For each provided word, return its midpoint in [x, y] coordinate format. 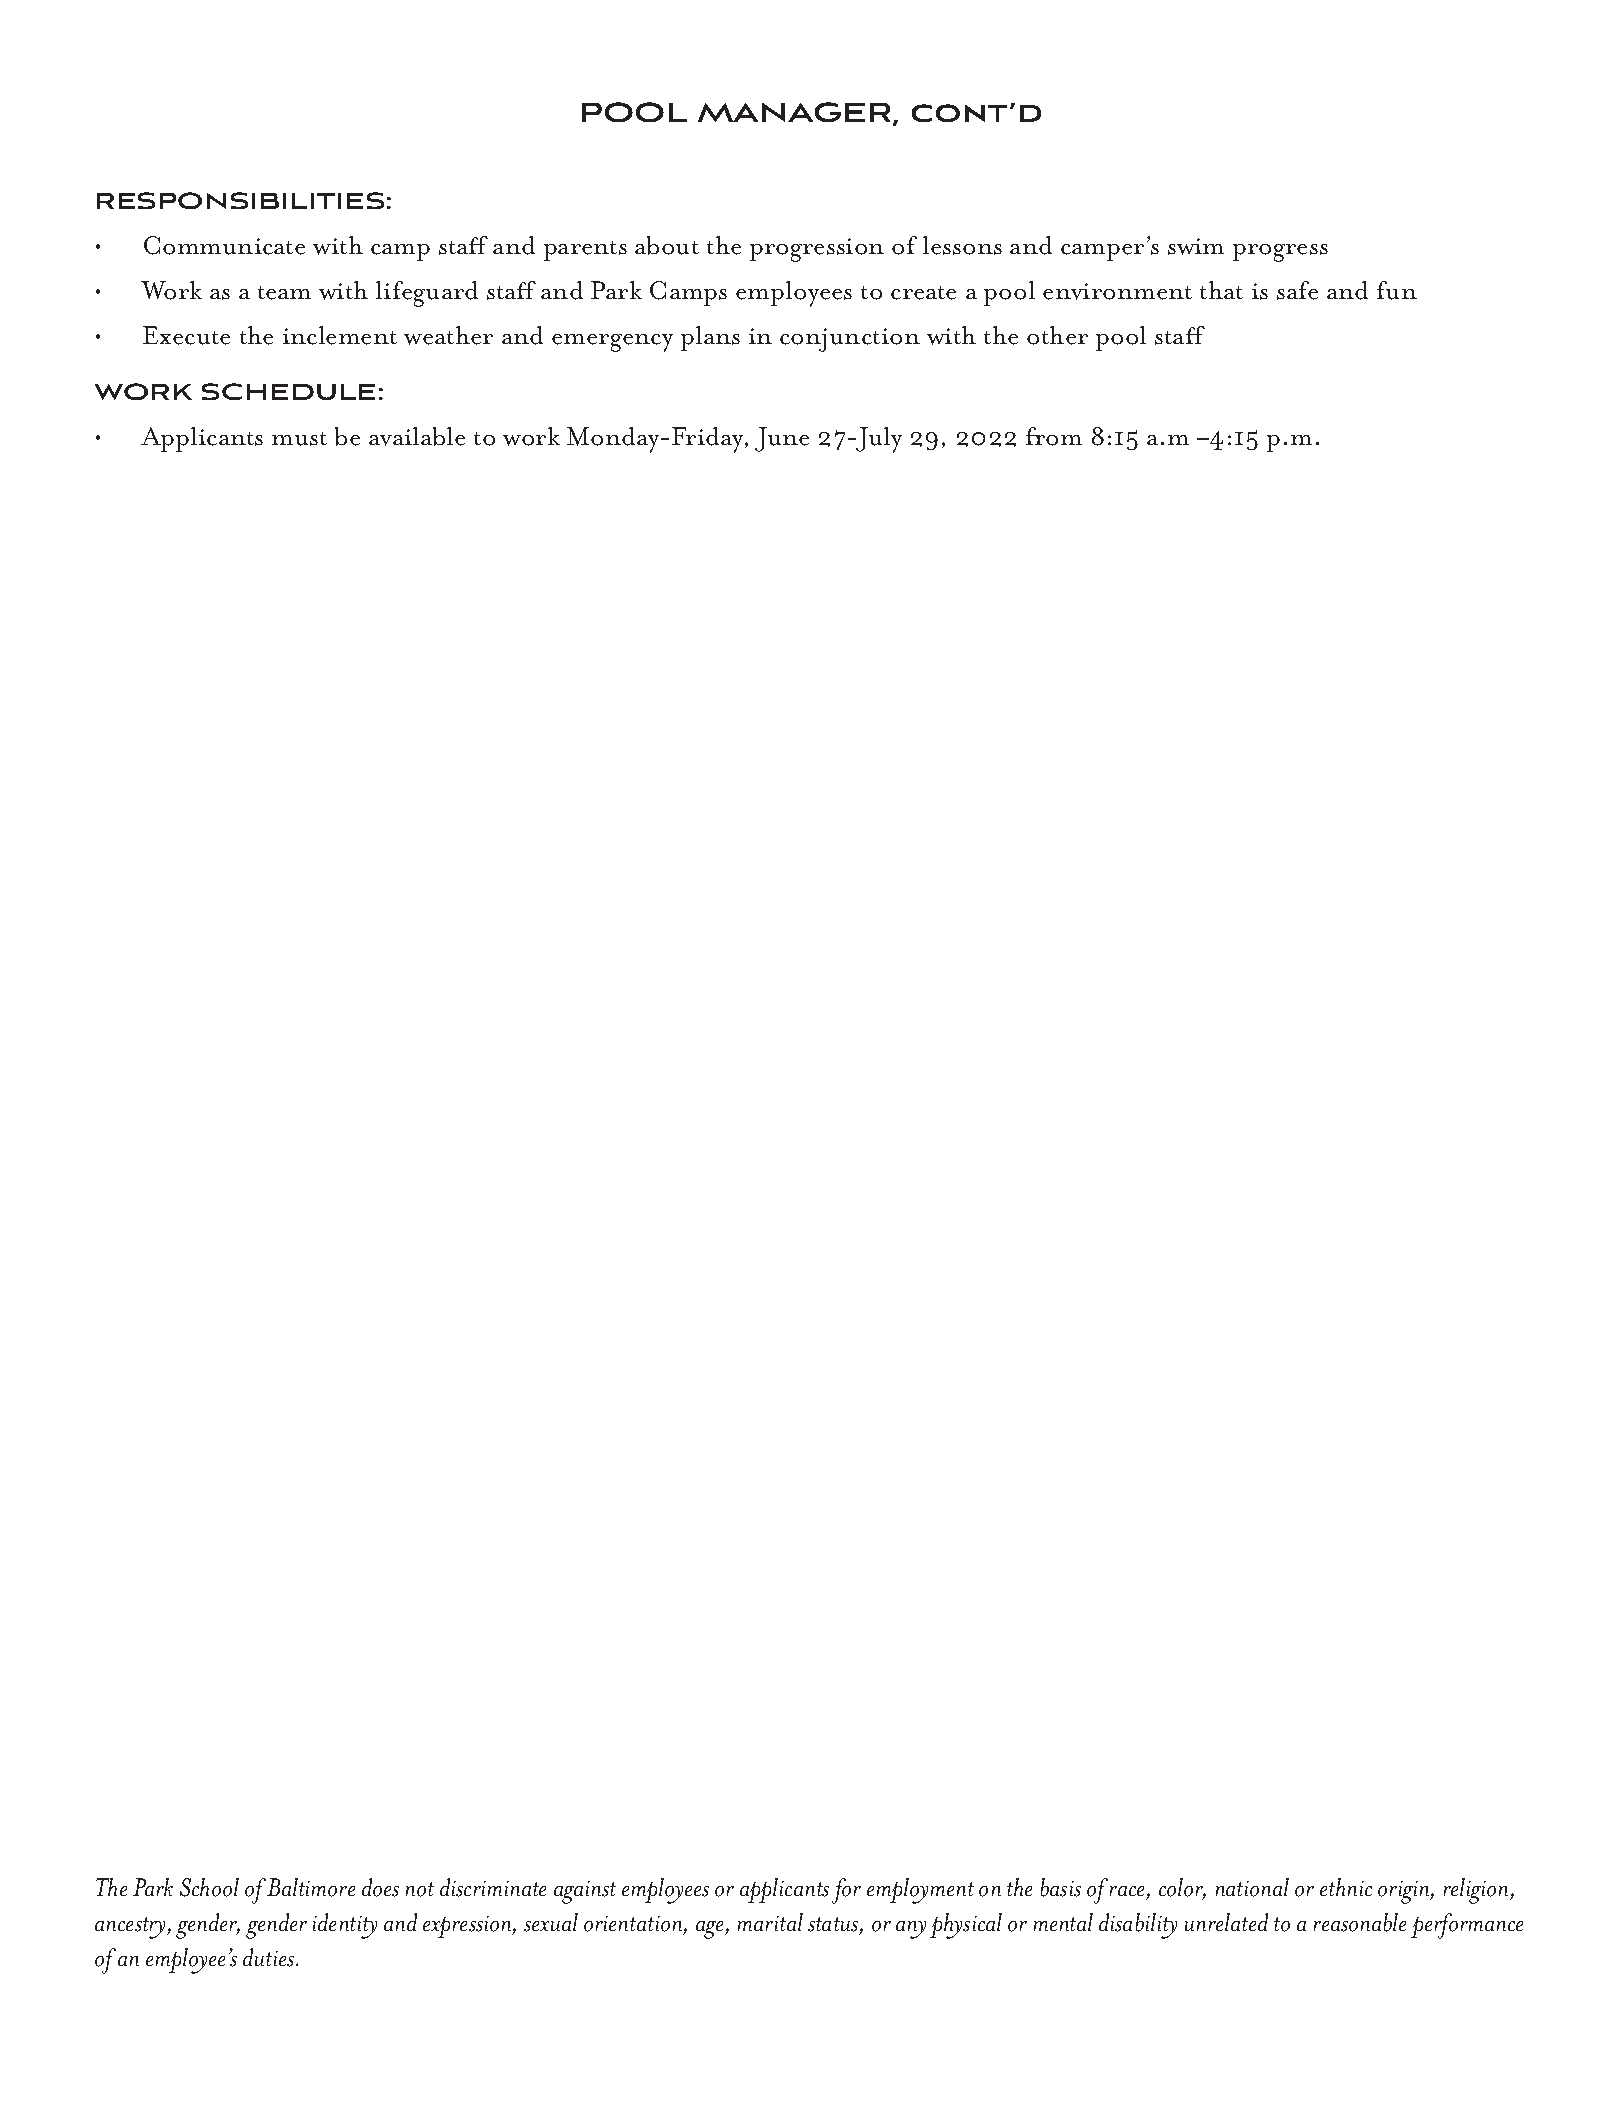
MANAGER [794, 112]
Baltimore [311, 1887]
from [1054, 436]
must [299, 439]
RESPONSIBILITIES [240, 200]
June [782, 439]
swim [1196, 246]
